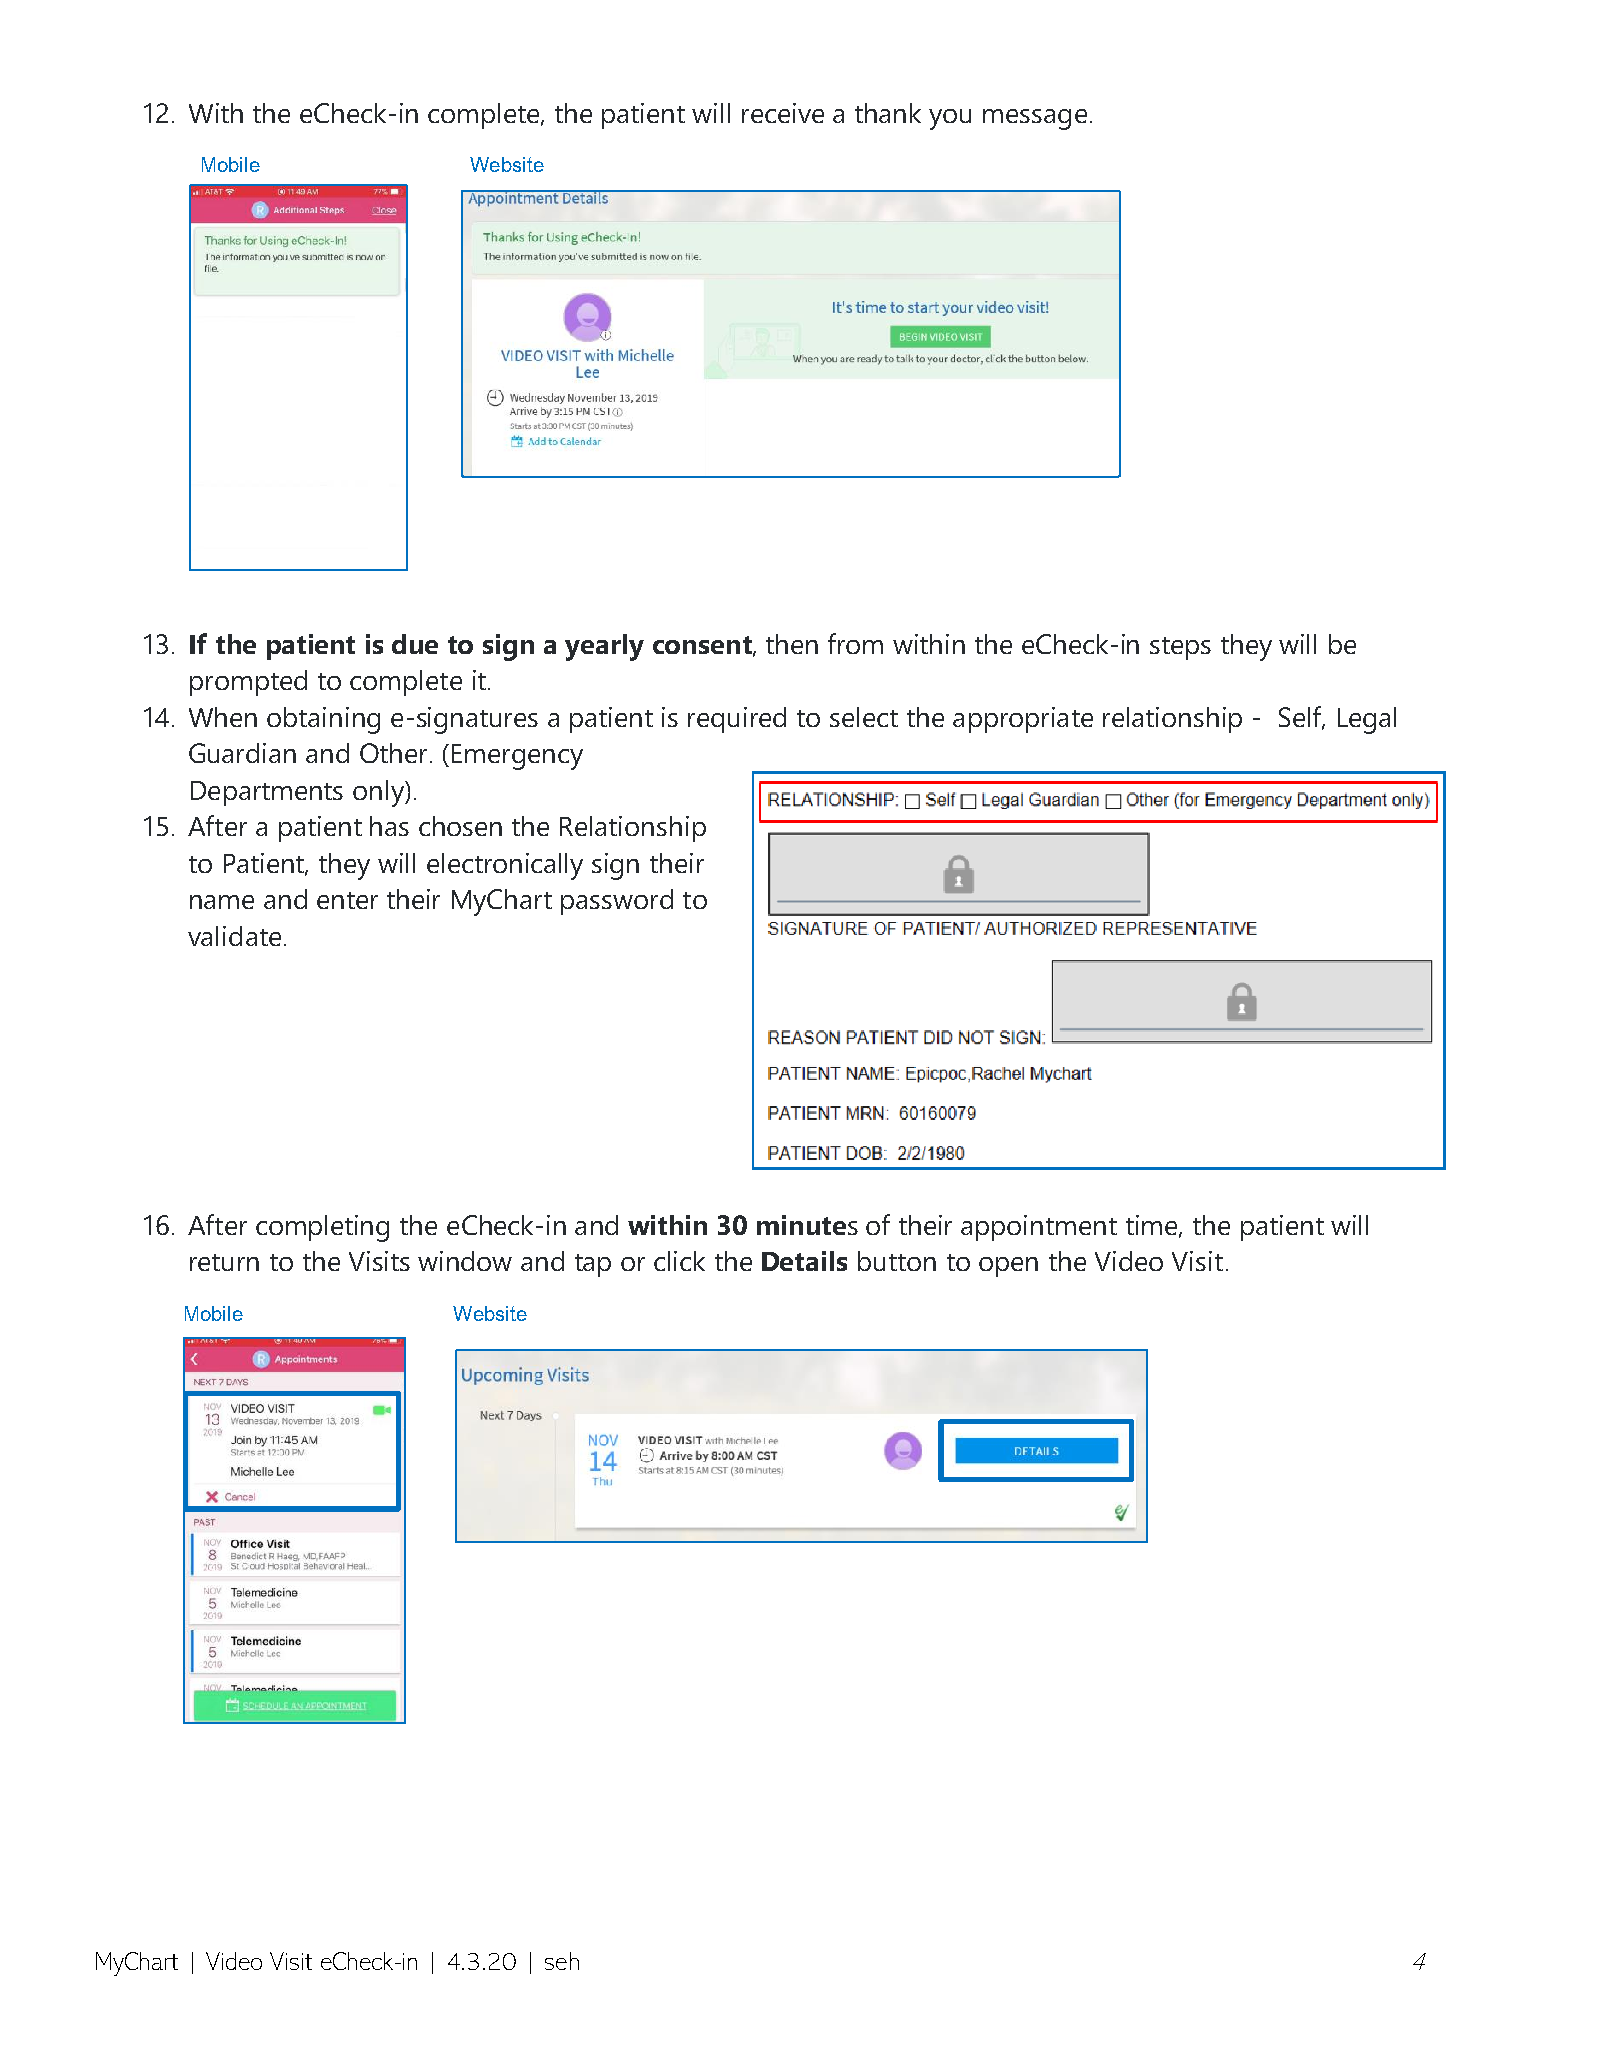 Image resolution: width=1598 pixels, height=2068 pixels. I want to click on thank, so click(888, 113).
